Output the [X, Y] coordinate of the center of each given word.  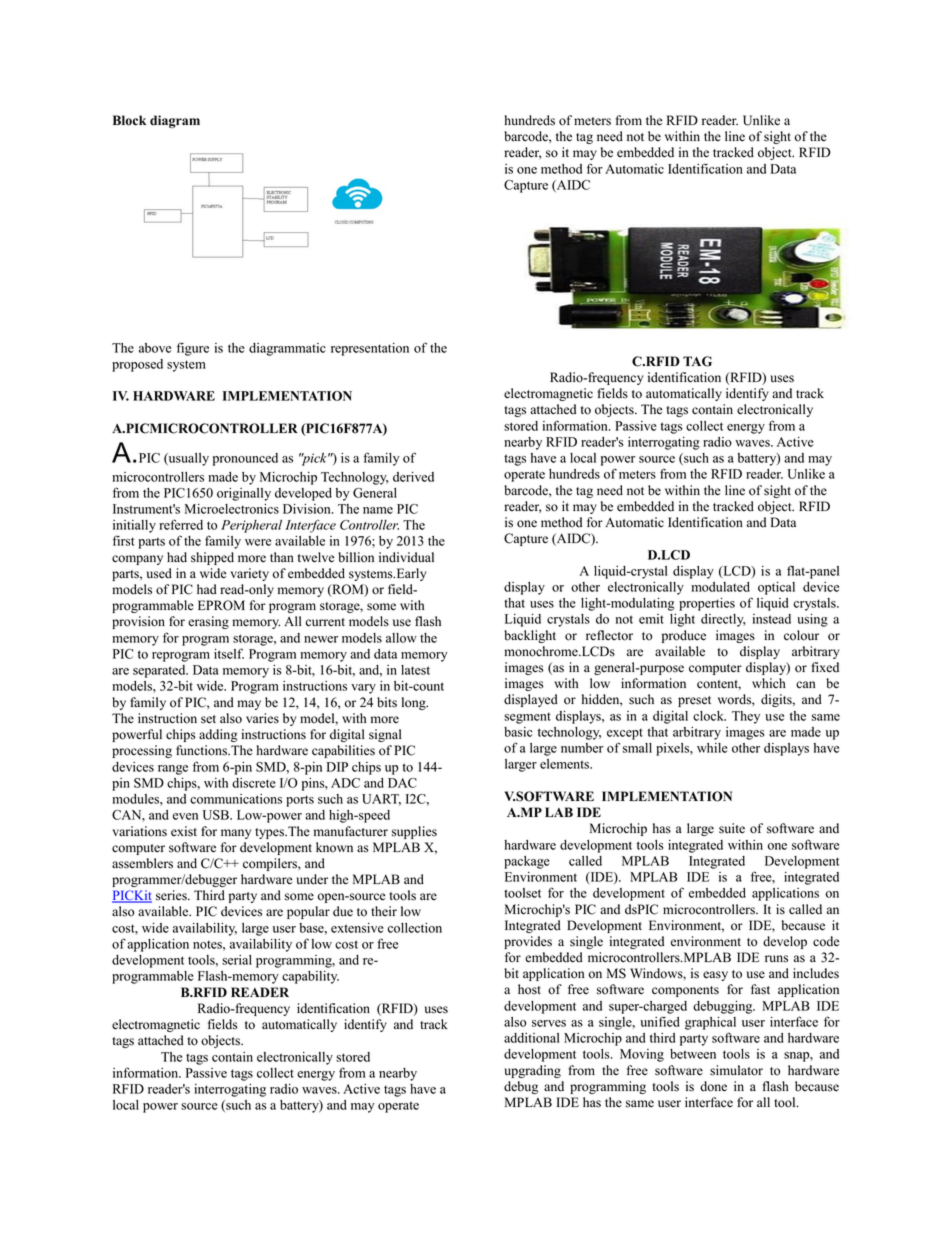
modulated [720, 587]
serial [237, 960]
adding [218, 735]
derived [413, 477]
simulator [736, 1070]
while [712, 748]
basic [518, 732]
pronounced [245, 459]
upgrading [532, 1071]
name [378, 510]
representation [370, 349]
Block [129, 120]
